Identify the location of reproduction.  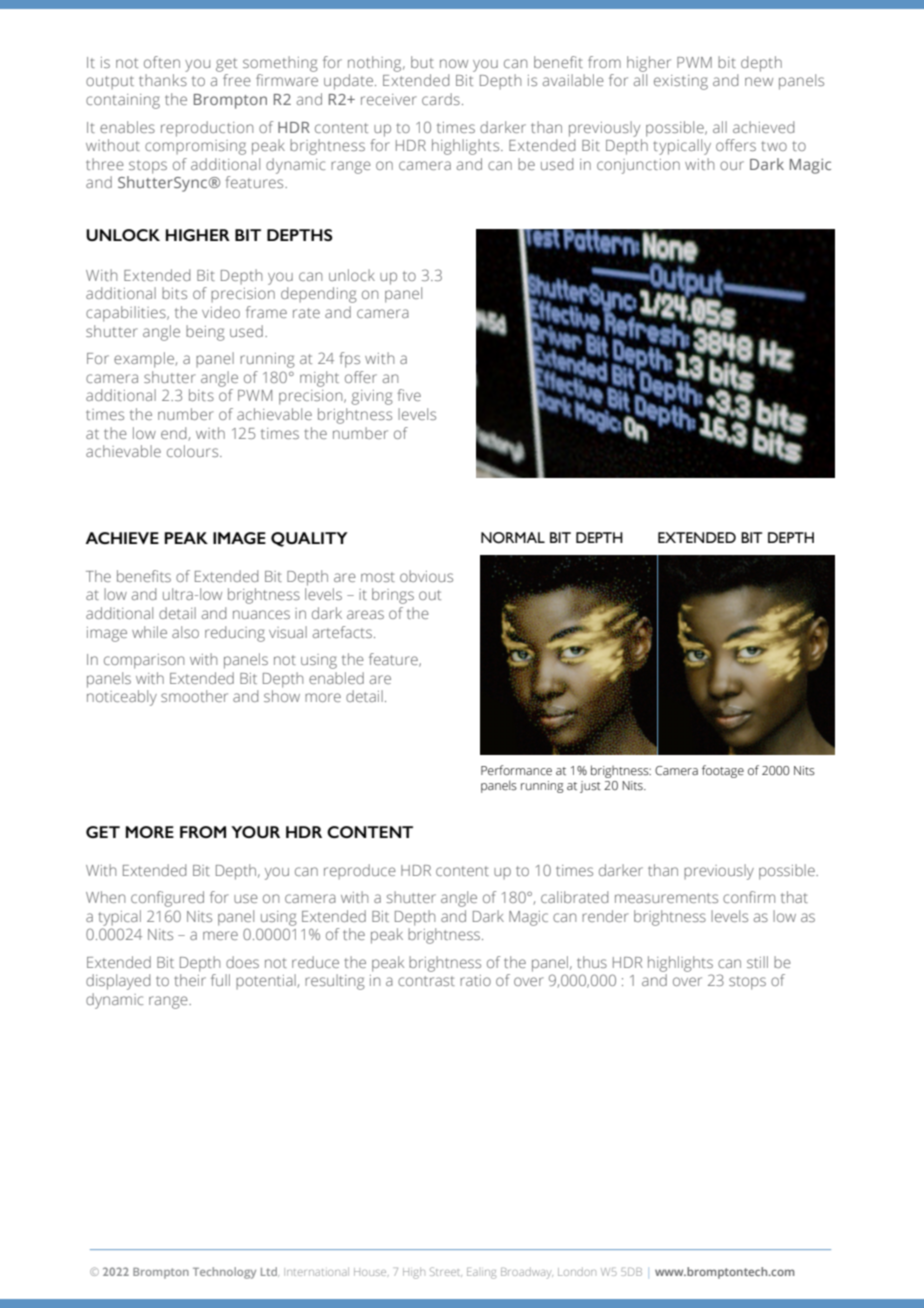
(207, 129).
